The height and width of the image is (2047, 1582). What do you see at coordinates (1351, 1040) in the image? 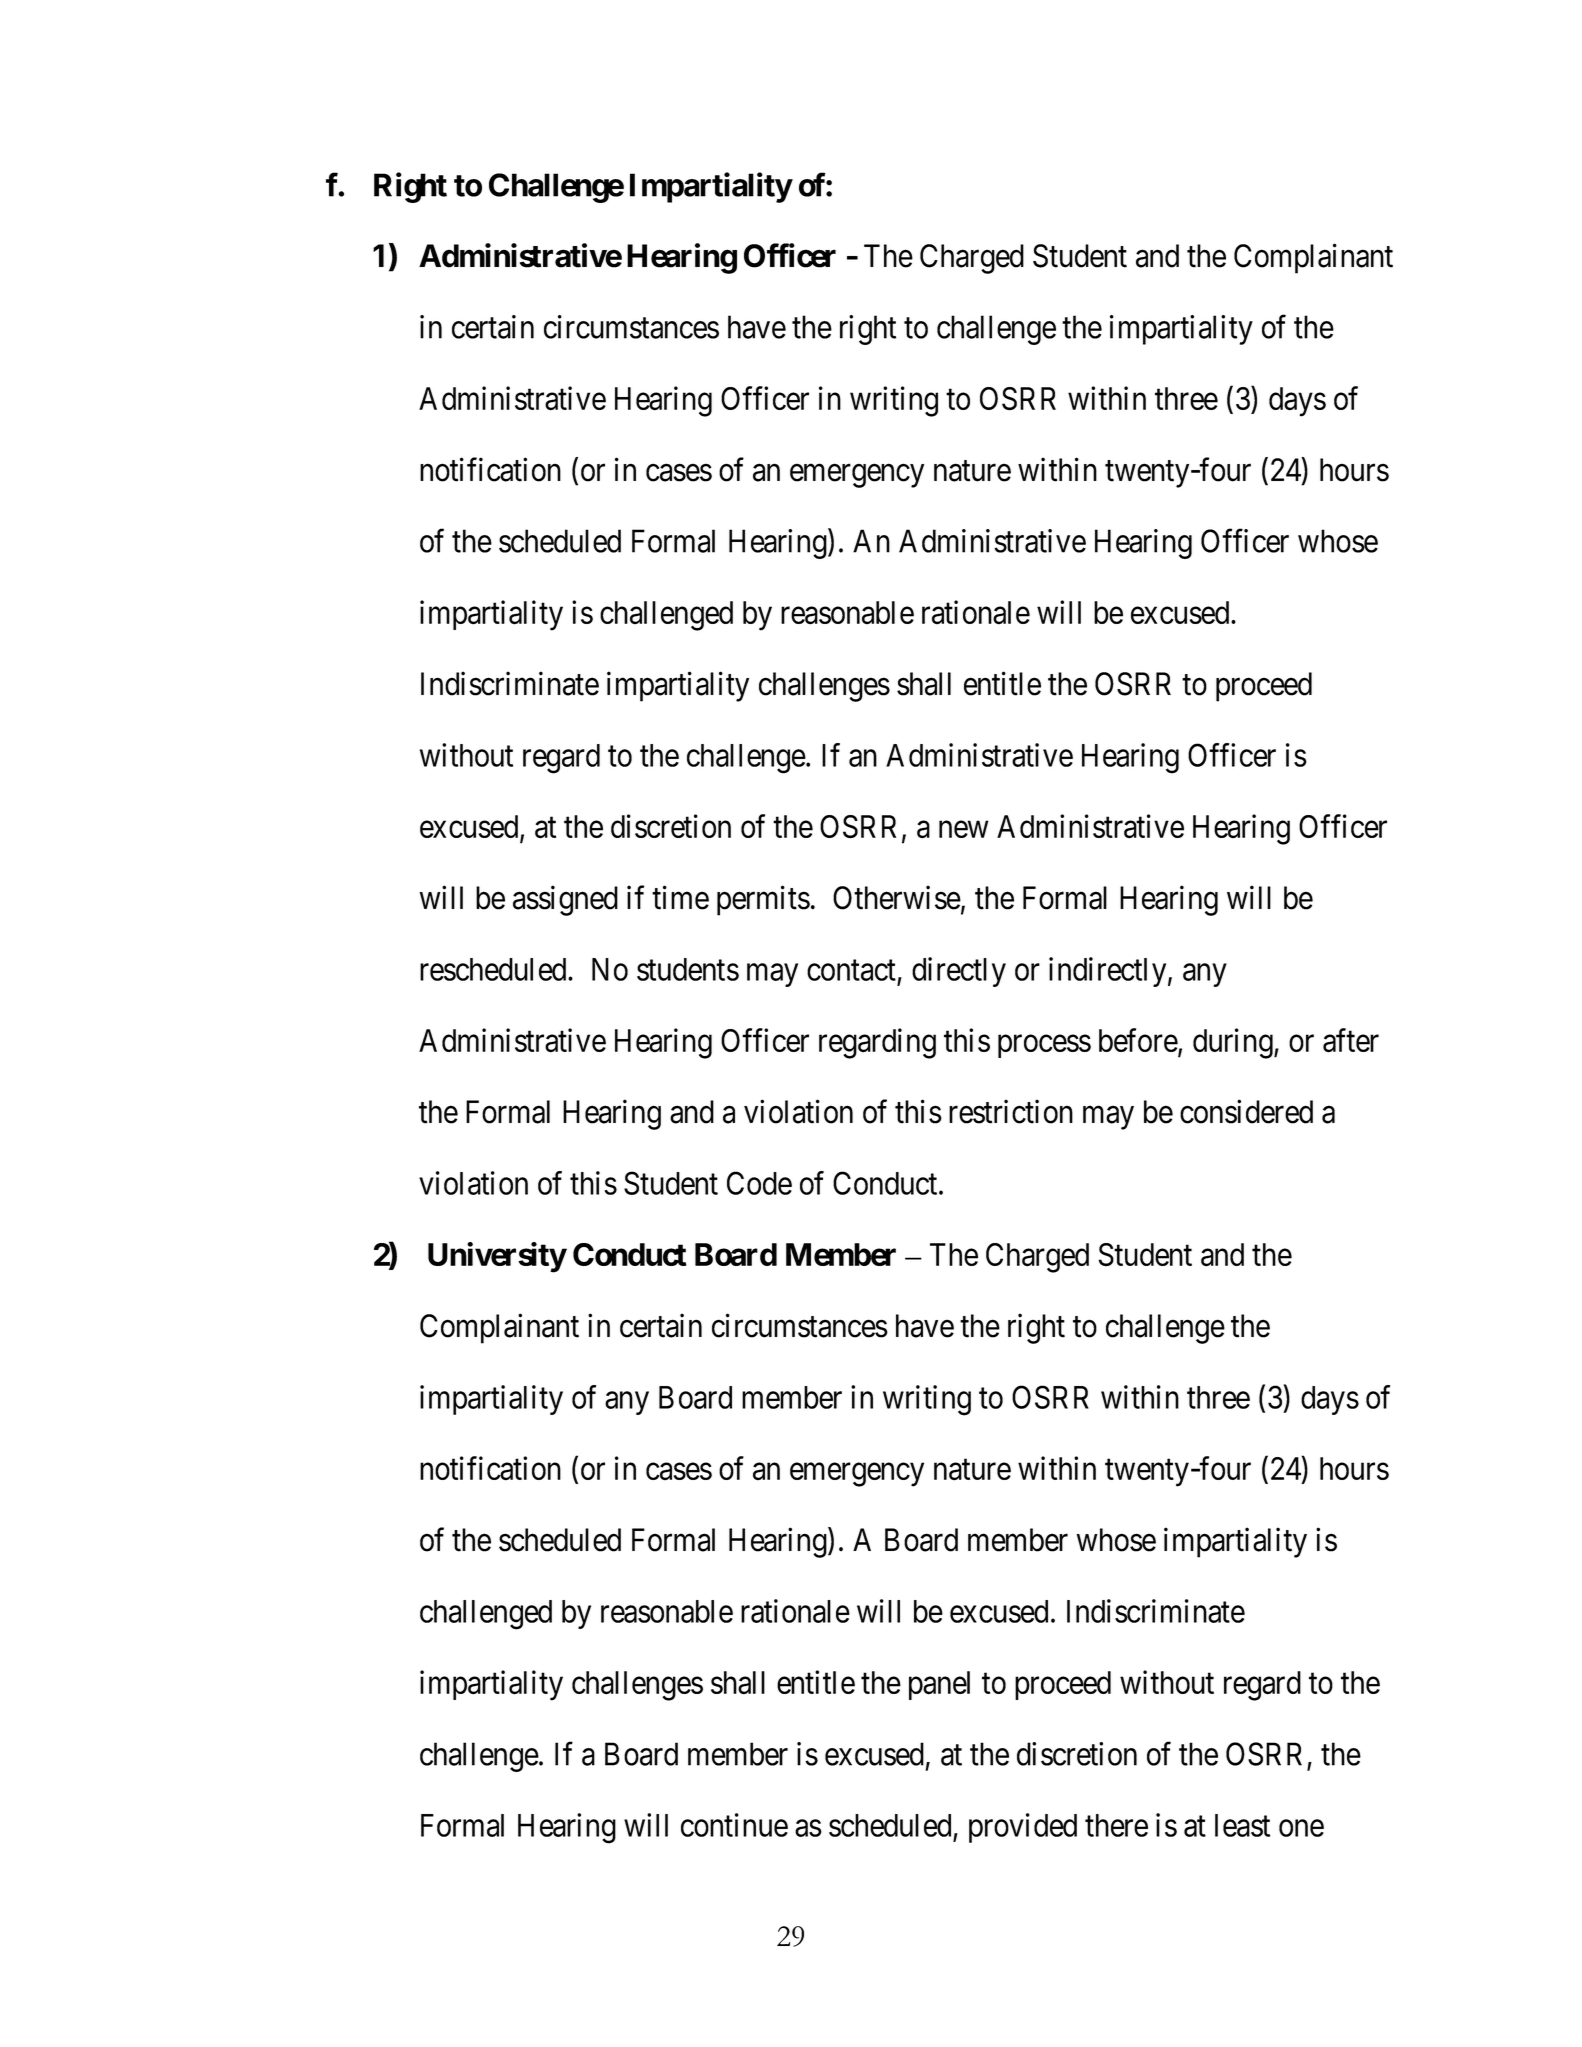
I see `after` at bounding box center [1351, 1040].
